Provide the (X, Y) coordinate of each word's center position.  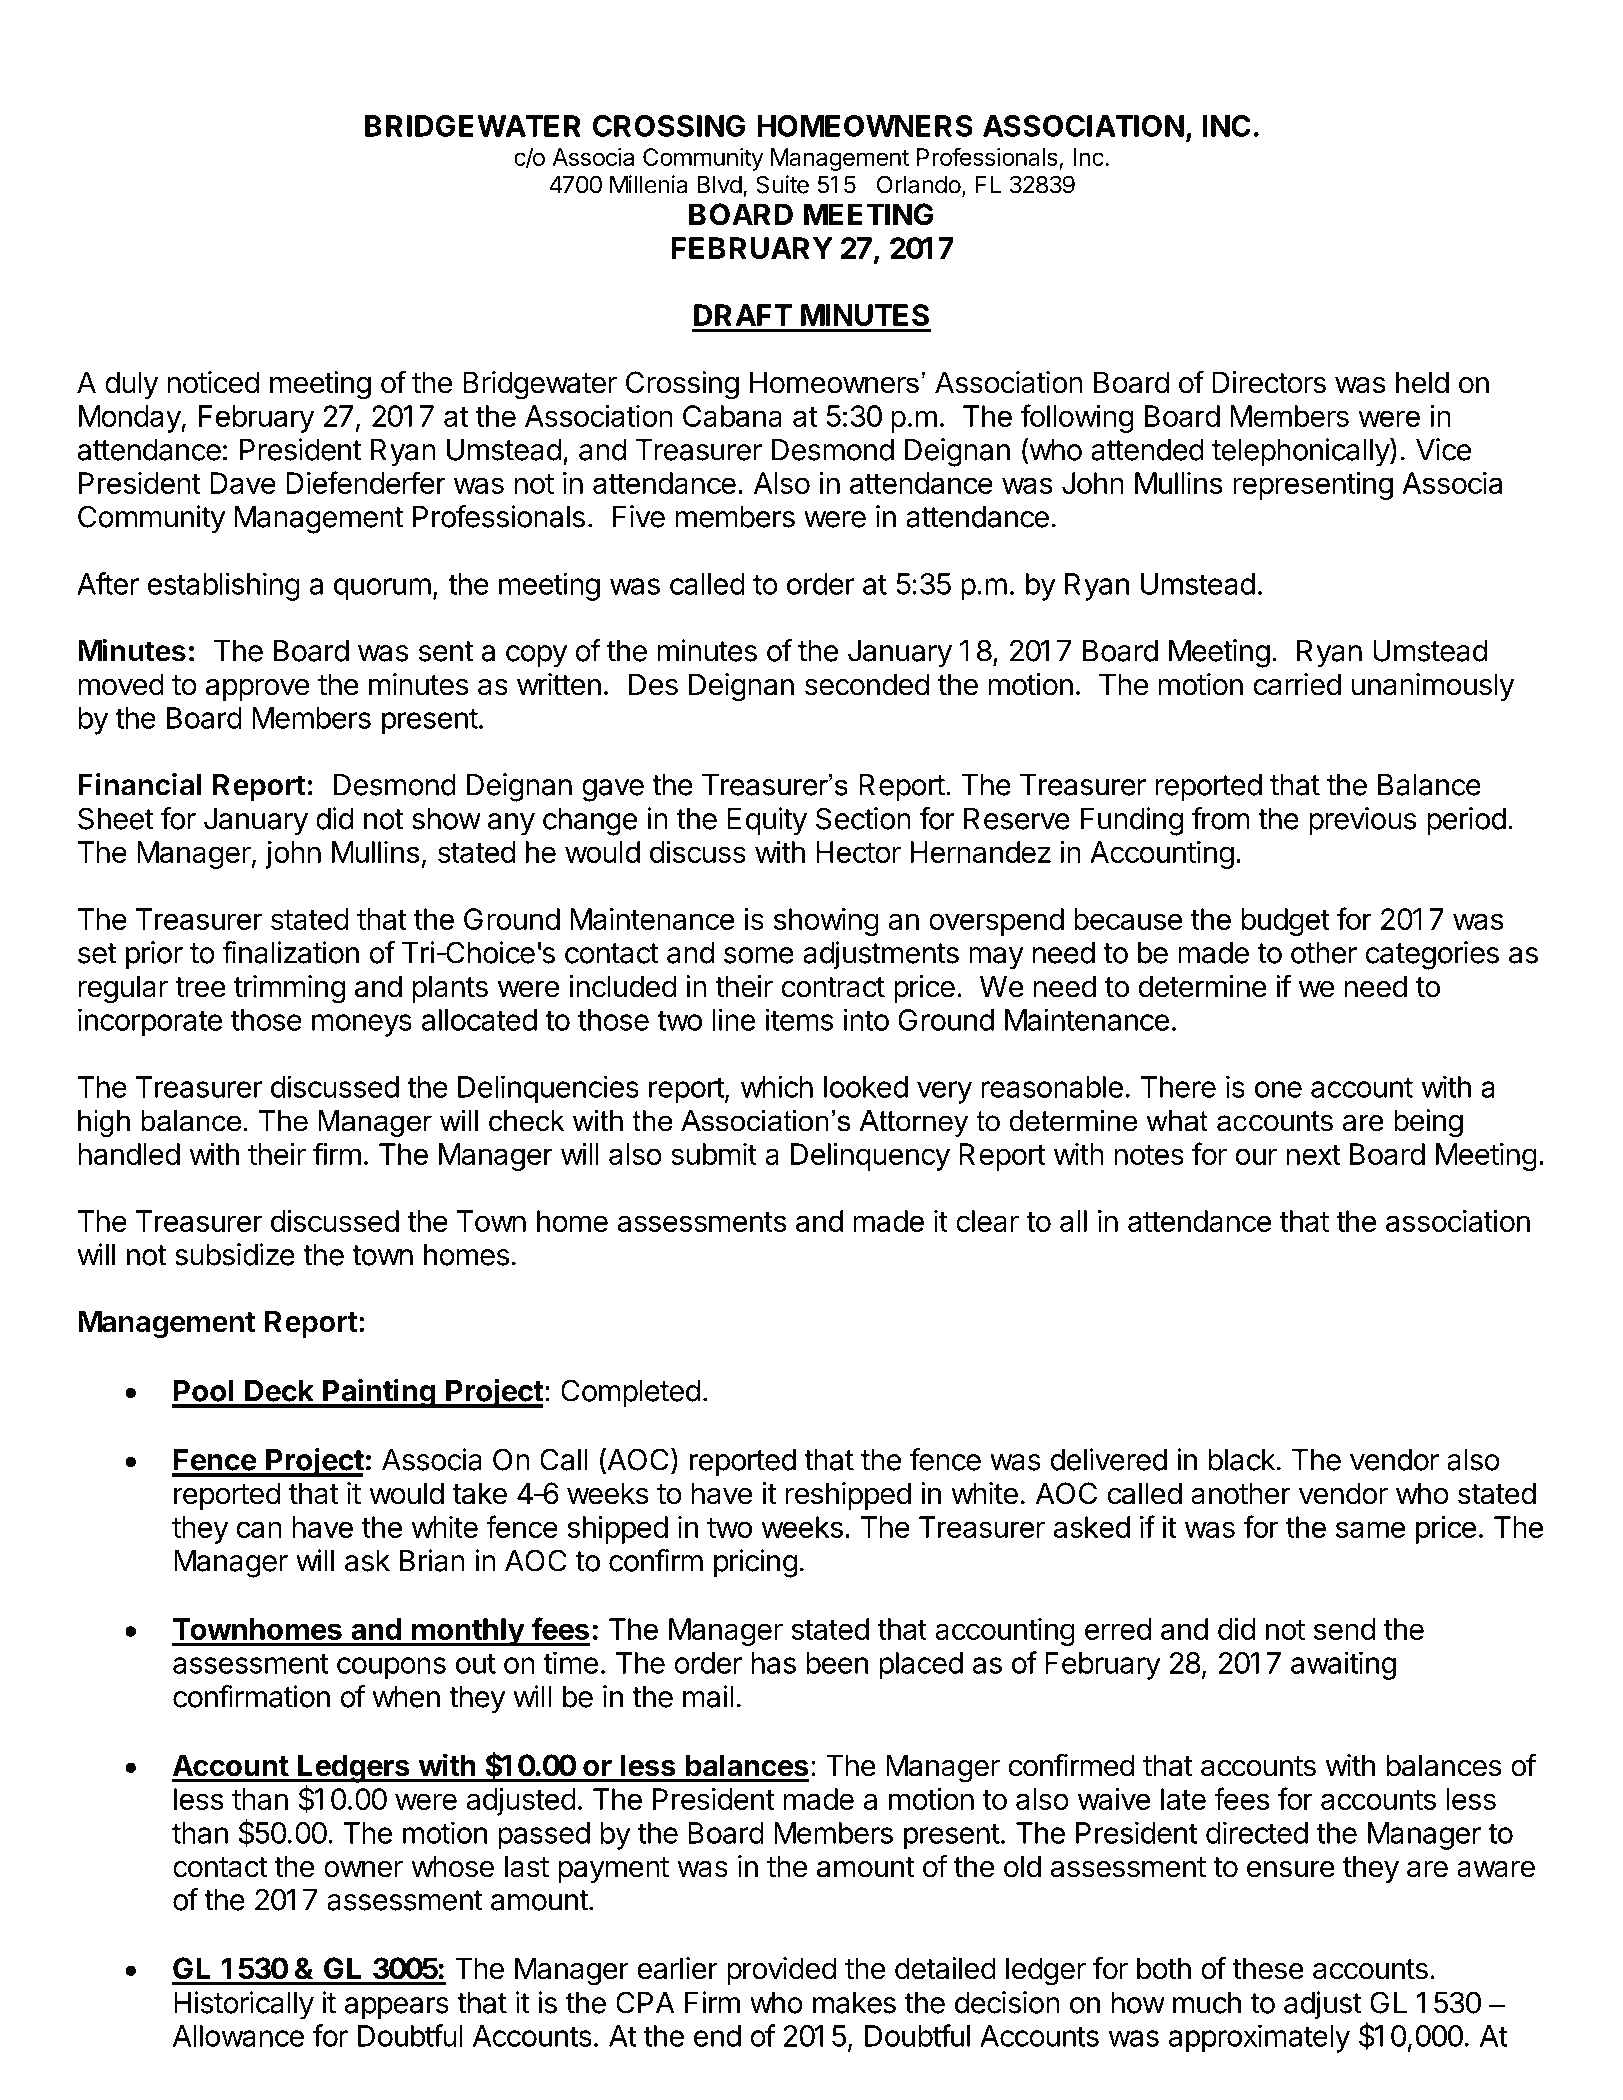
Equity (767, 821)
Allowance (238, 2036)
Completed (630, 1393)
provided (781, 1971)
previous (1363, 821)
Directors (1269, 382)
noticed (213, 382)
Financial (139, 784)
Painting (379, 1393)
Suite (782, 184)
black (1241, 1460)
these (1268, 1968)
